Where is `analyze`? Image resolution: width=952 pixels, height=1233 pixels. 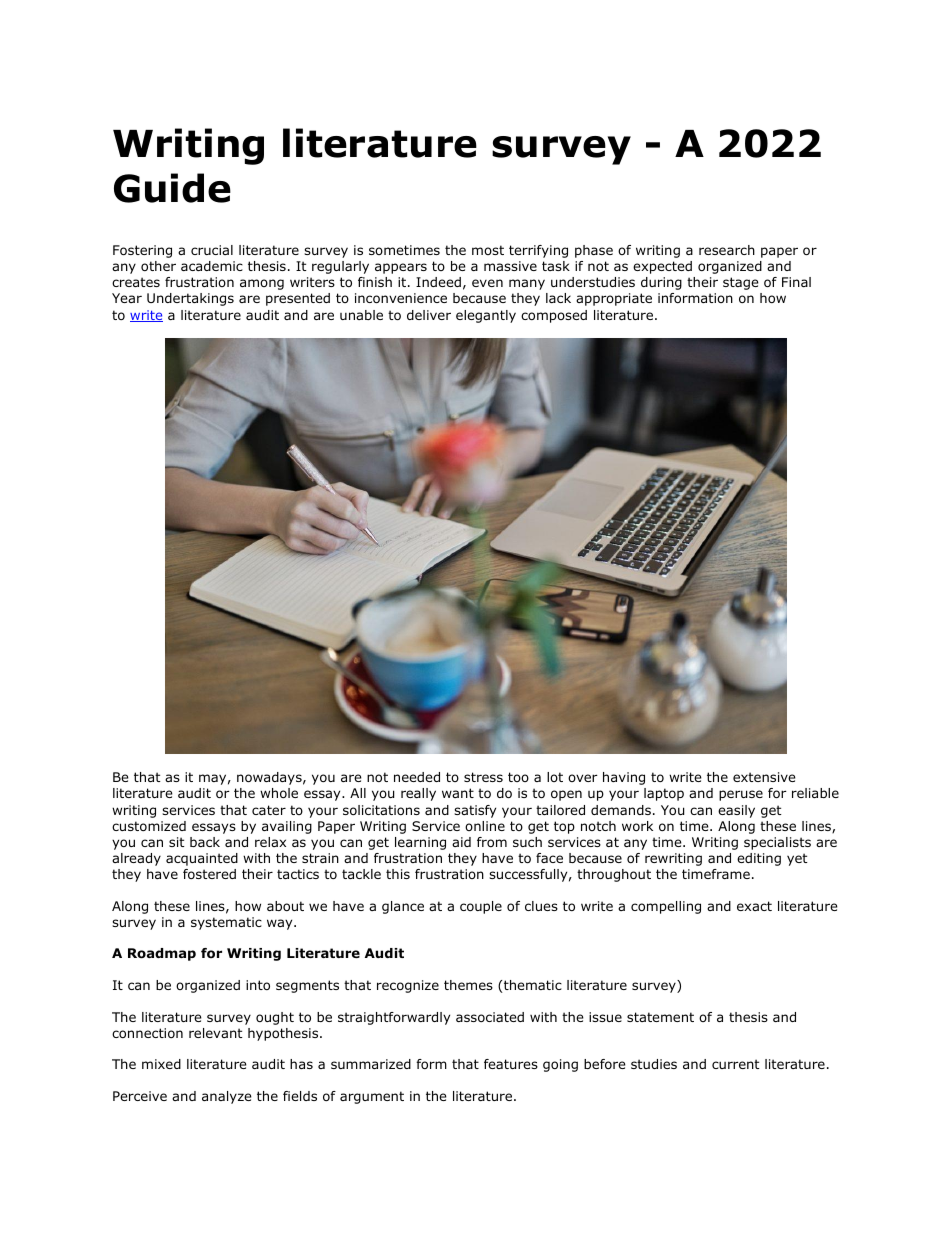 analyze is located at coordinates (227, 1097).
